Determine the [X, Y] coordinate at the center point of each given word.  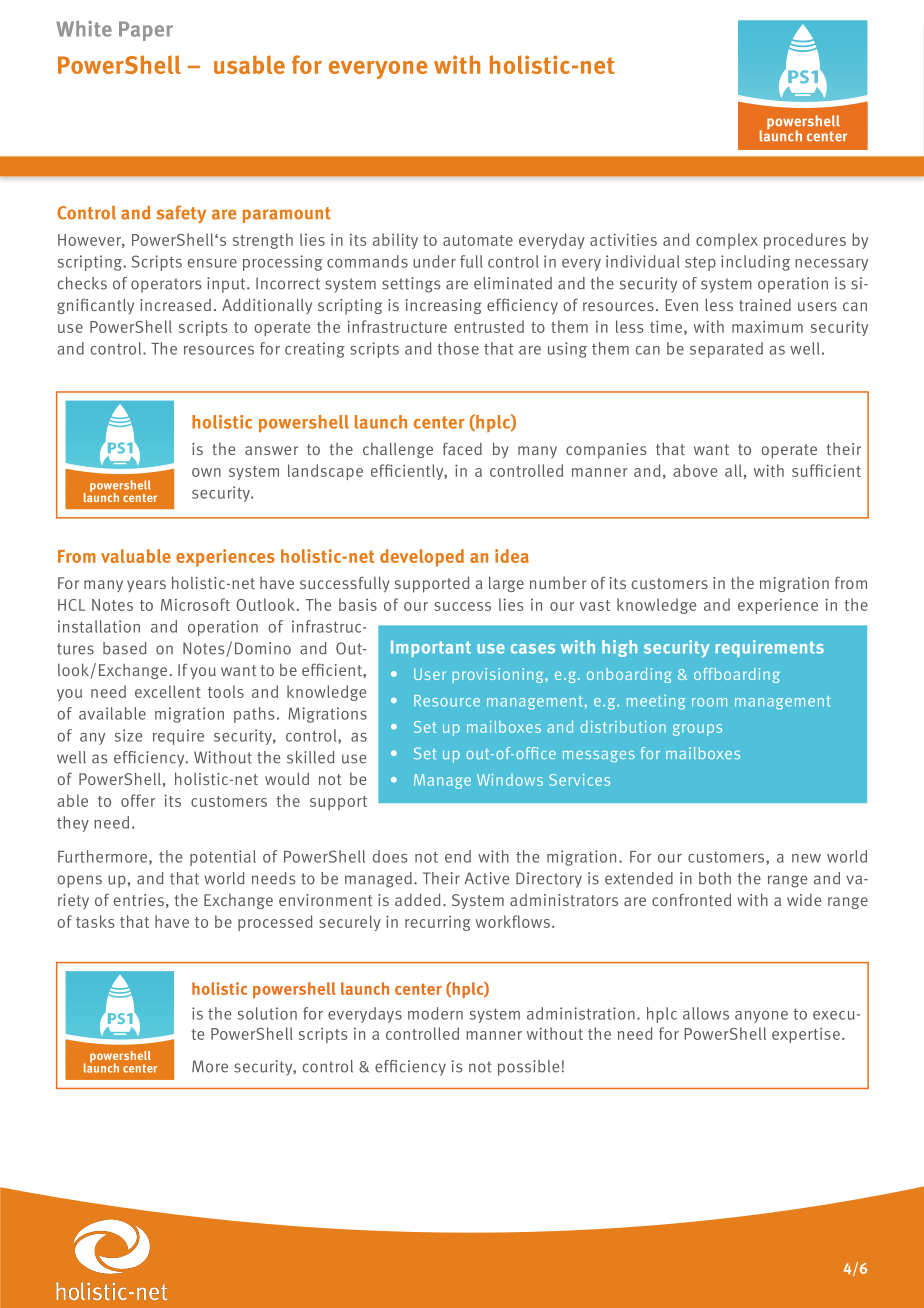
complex [727, 241]
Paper [146, 31]
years [146, 586]
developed [422, 558]
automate [478, 240]
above [695, 470]
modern [435, 1013]
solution [267, 1013]
